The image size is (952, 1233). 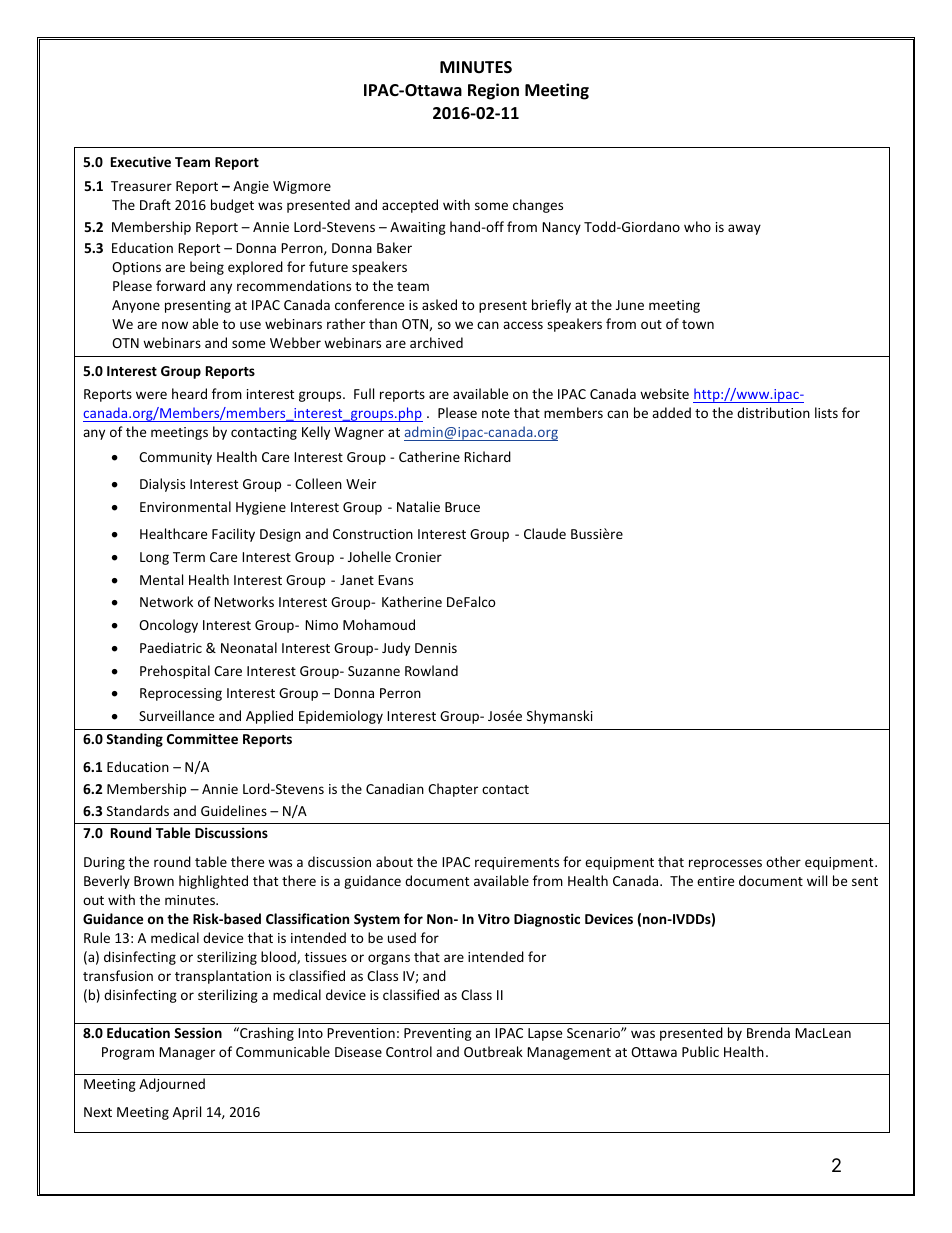 I want to click on Outbreak, so click(x=493, y=1051).
